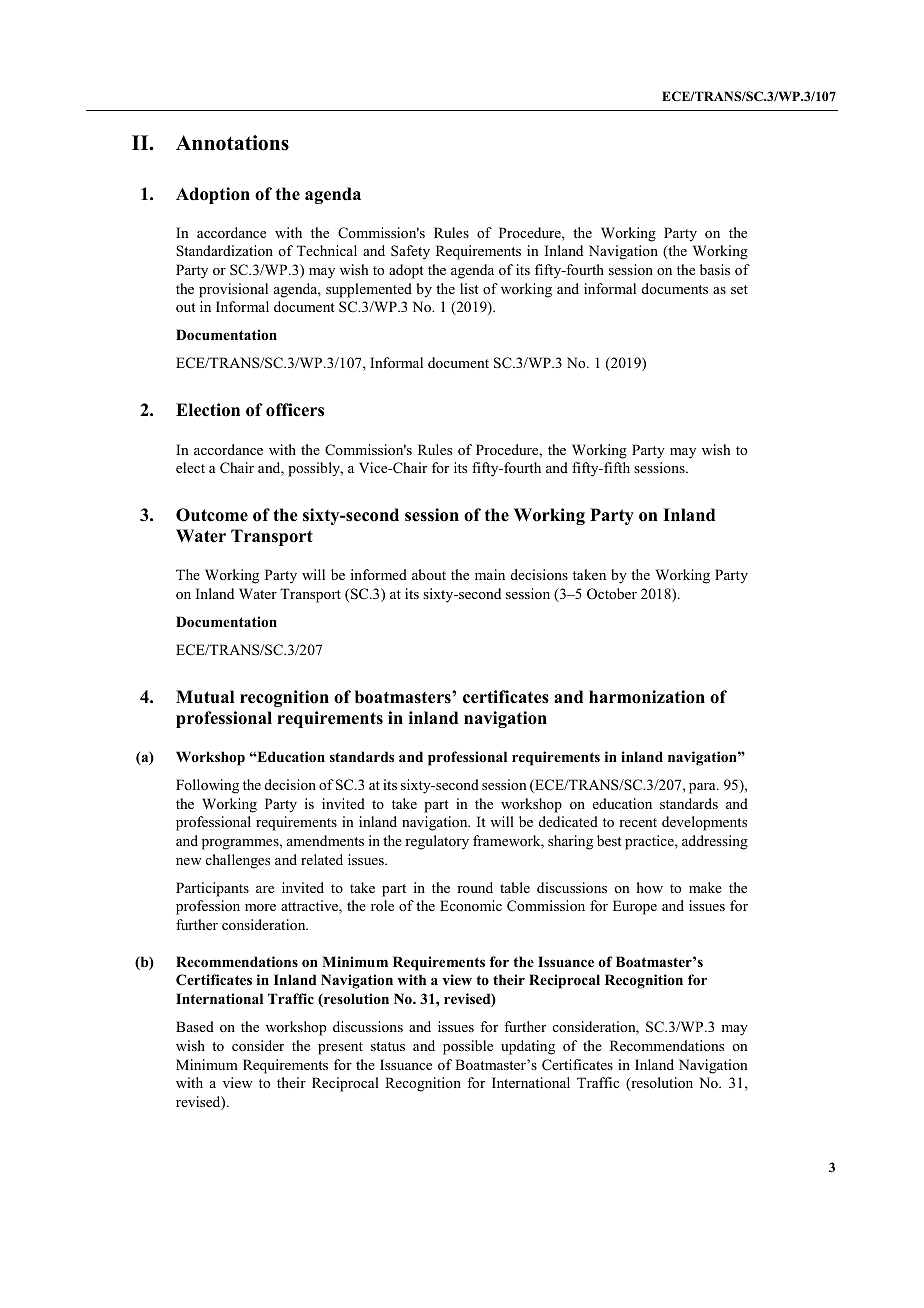  Describe the element at coordinates (715, 269) in the image. I see `basis` at that location.
